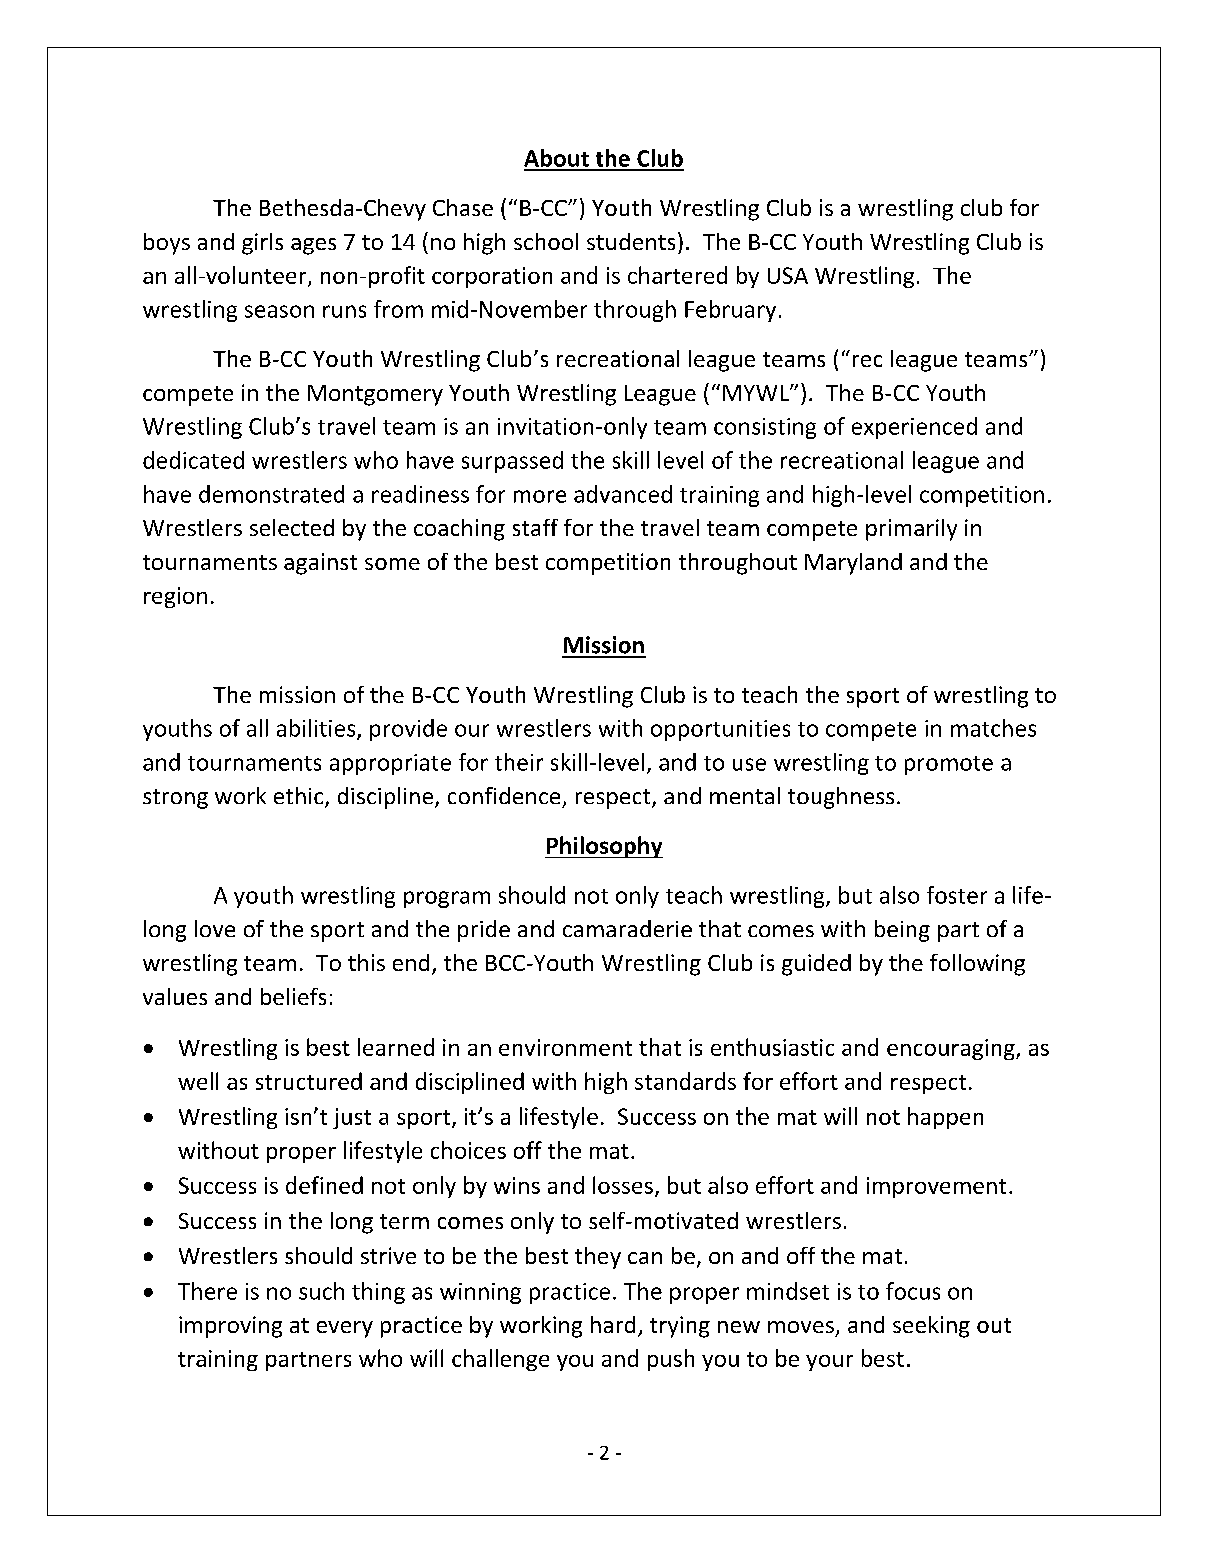 This image has height=1563, width=1208. What do you see at coordinates (952, 1049) in the image?
I see `encouraging` at bounding box center [952, 1049].
